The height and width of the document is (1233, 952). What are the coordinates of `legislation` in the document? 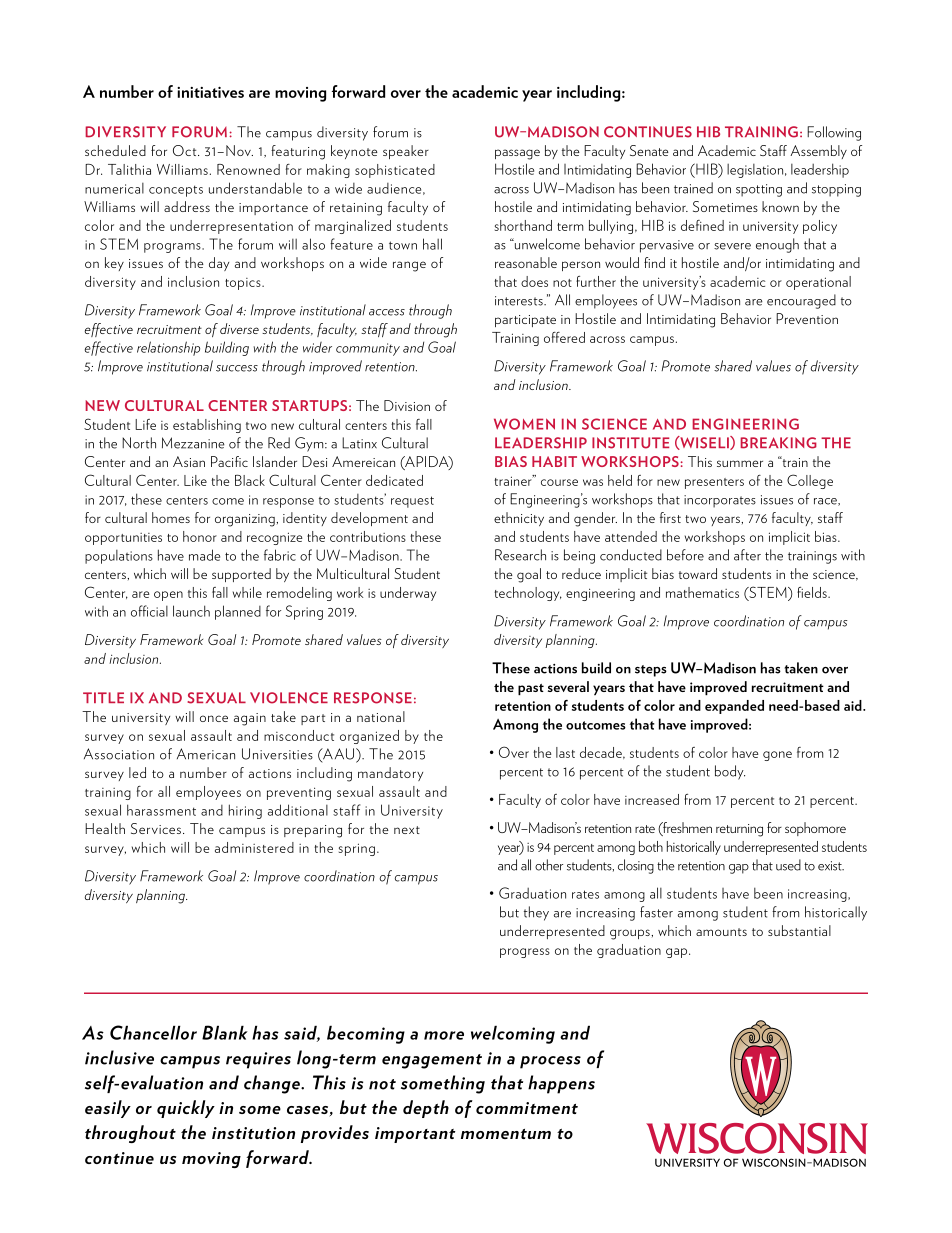 It's located at (756, 171).
